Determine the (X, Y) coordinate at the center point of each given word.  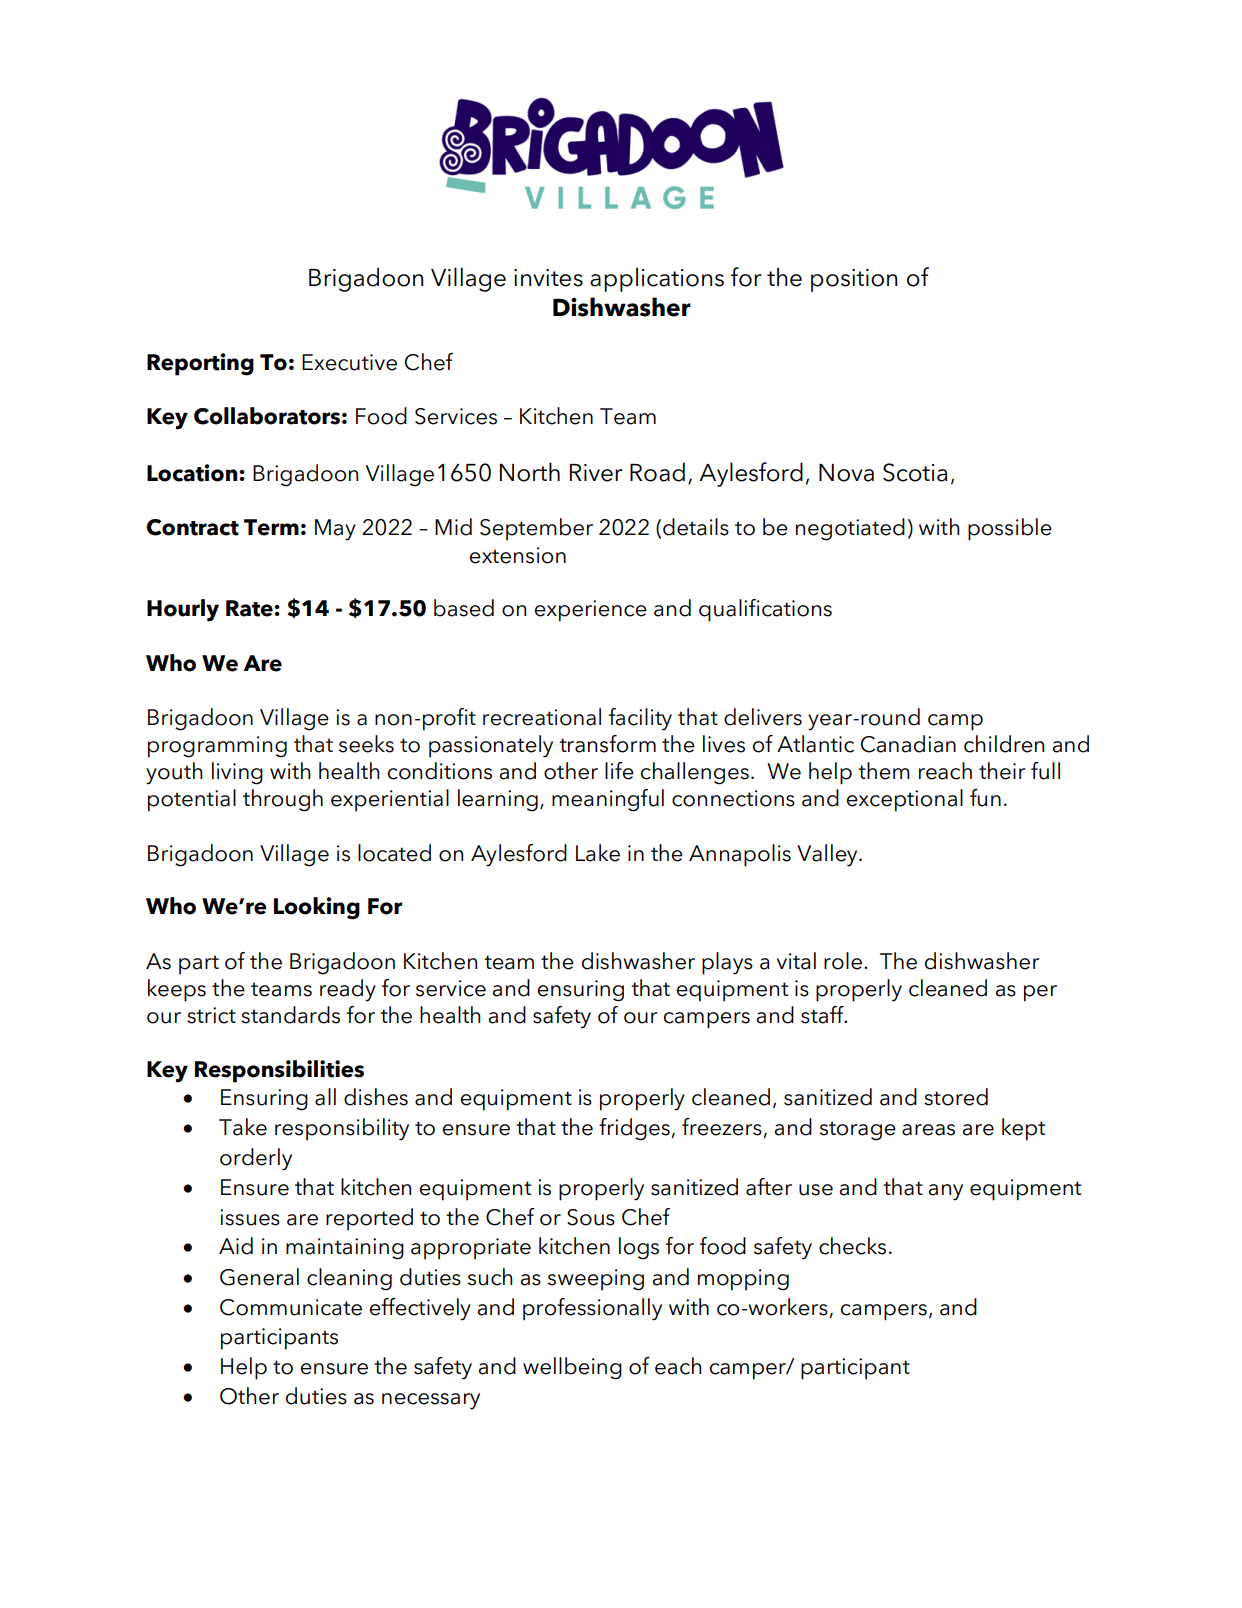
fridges (635, 1129)
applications (657, 279)
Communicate (291, 1307)
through (283, 800)
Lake (598, 853)
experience (591, 611)
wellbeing (572, 1368)
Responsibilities (279, 1071)
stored (956, 1097)
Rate (250, 608)
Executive (349, 362)
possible (1010, 529)
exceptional (905, 800)
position (854, 280)
